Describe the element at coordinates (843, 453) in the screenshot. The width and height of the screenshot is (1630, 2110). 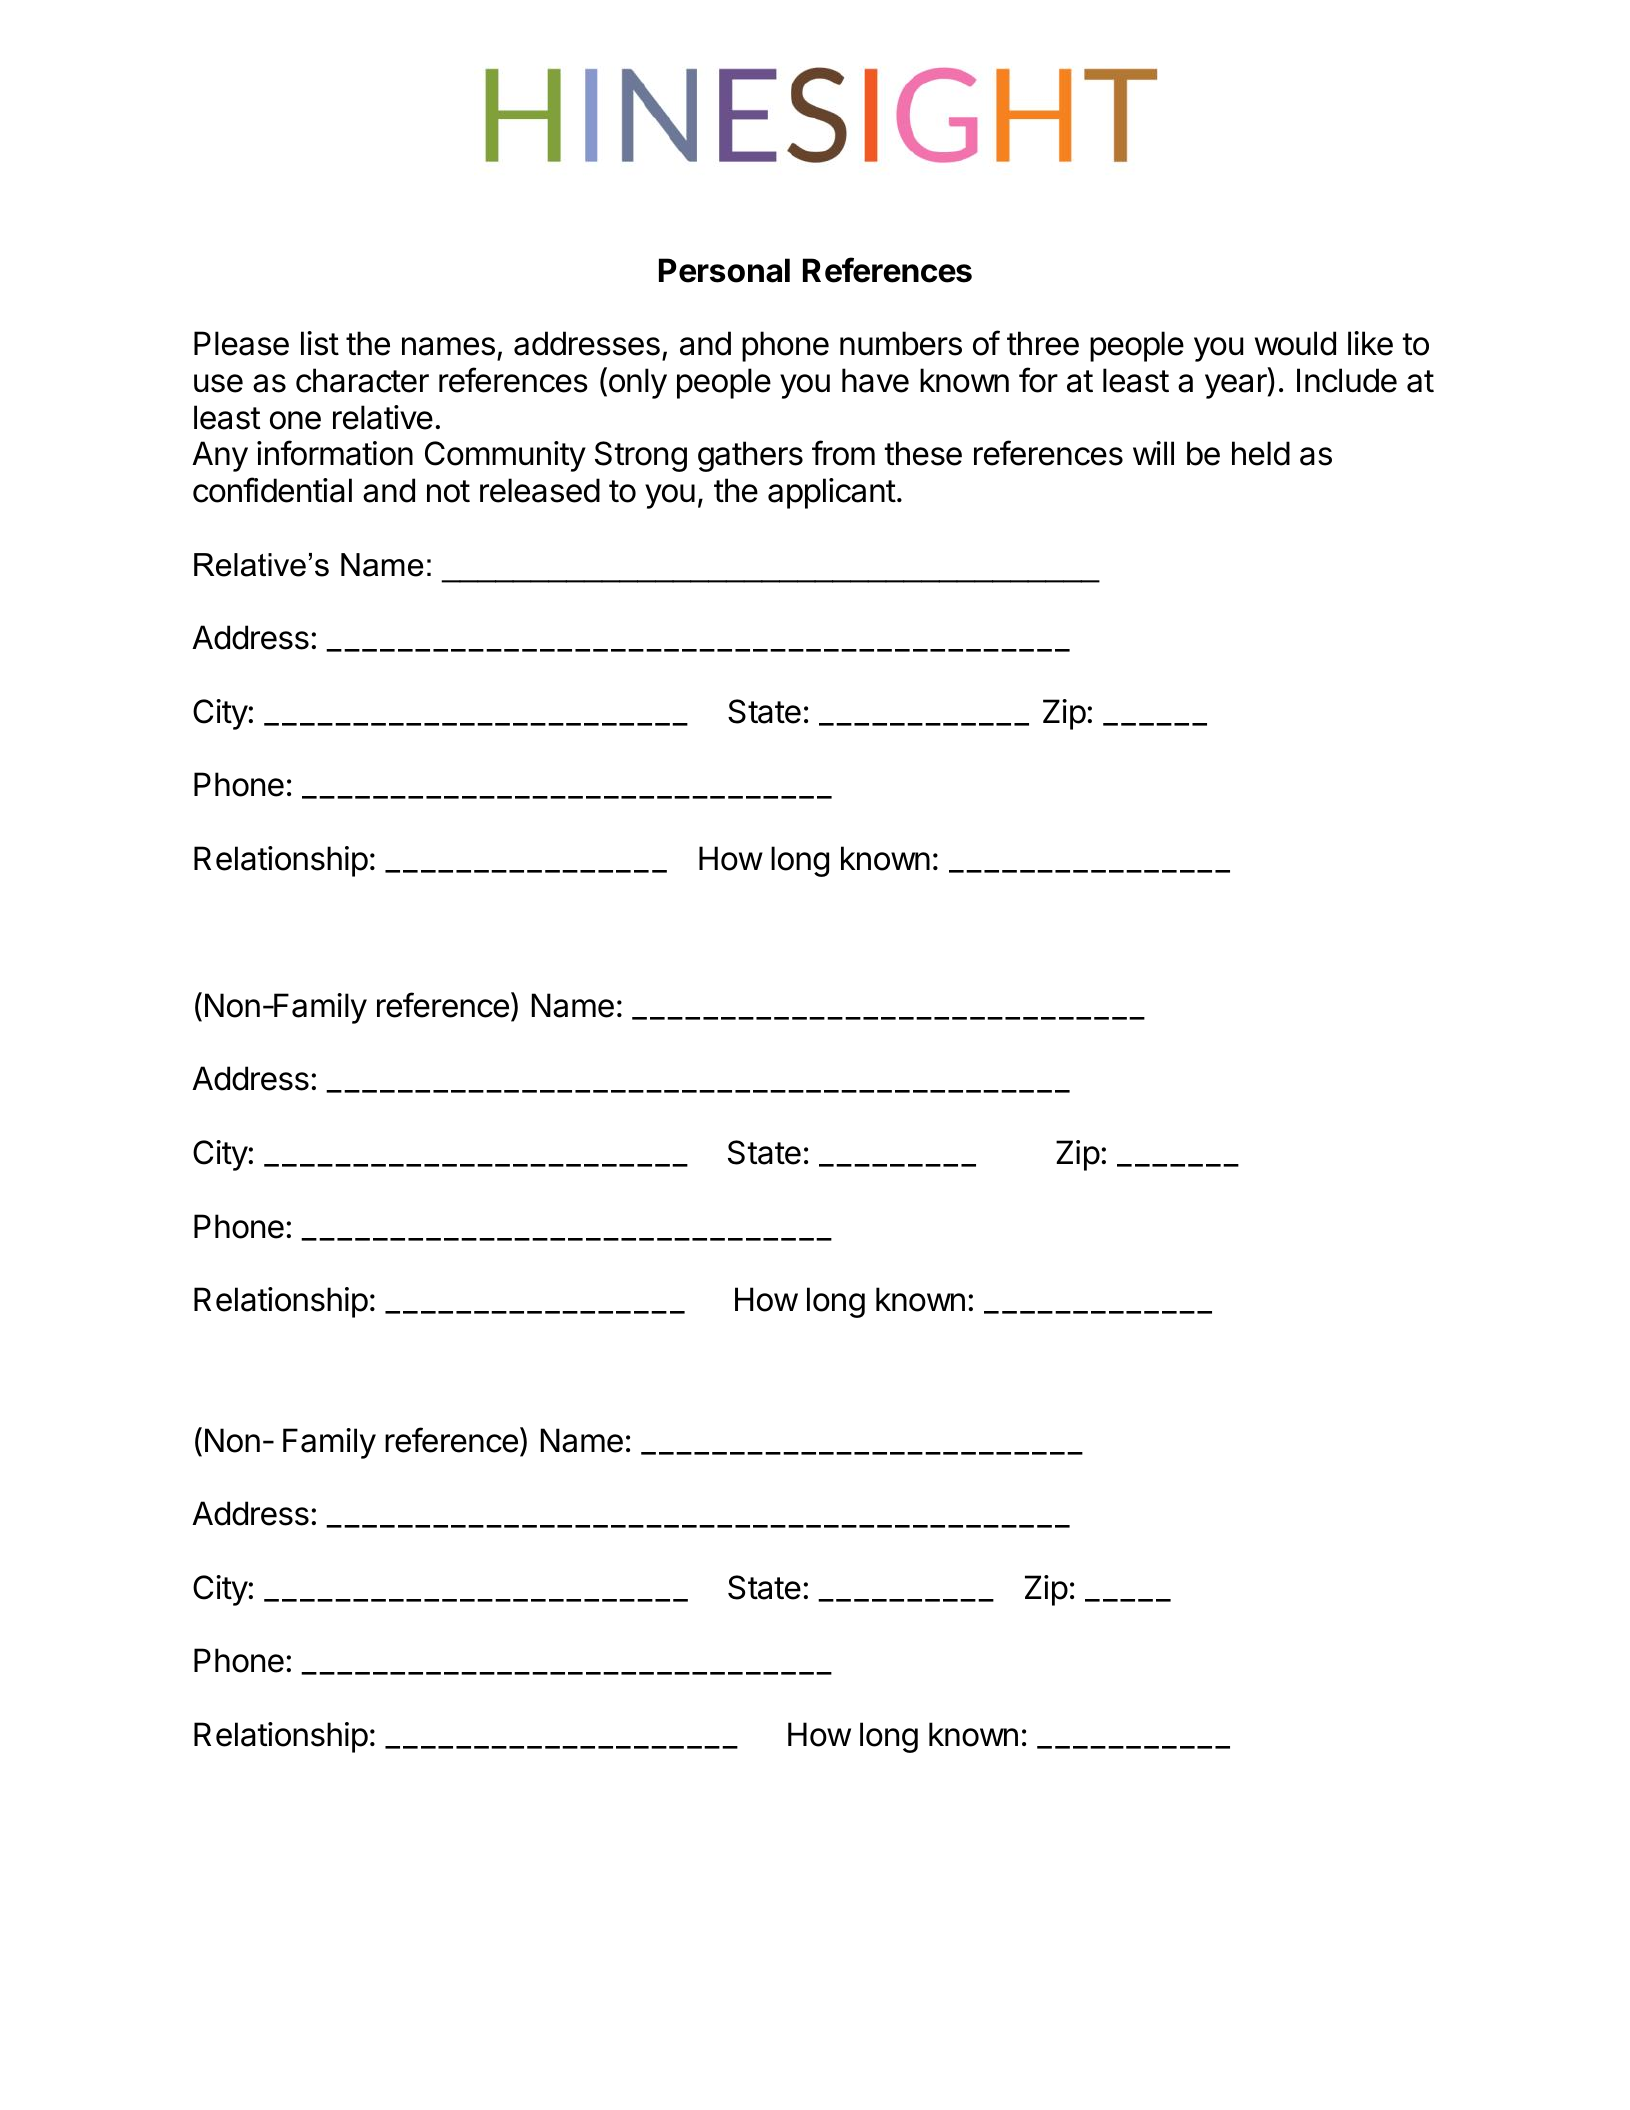
I see `from` at that location.
